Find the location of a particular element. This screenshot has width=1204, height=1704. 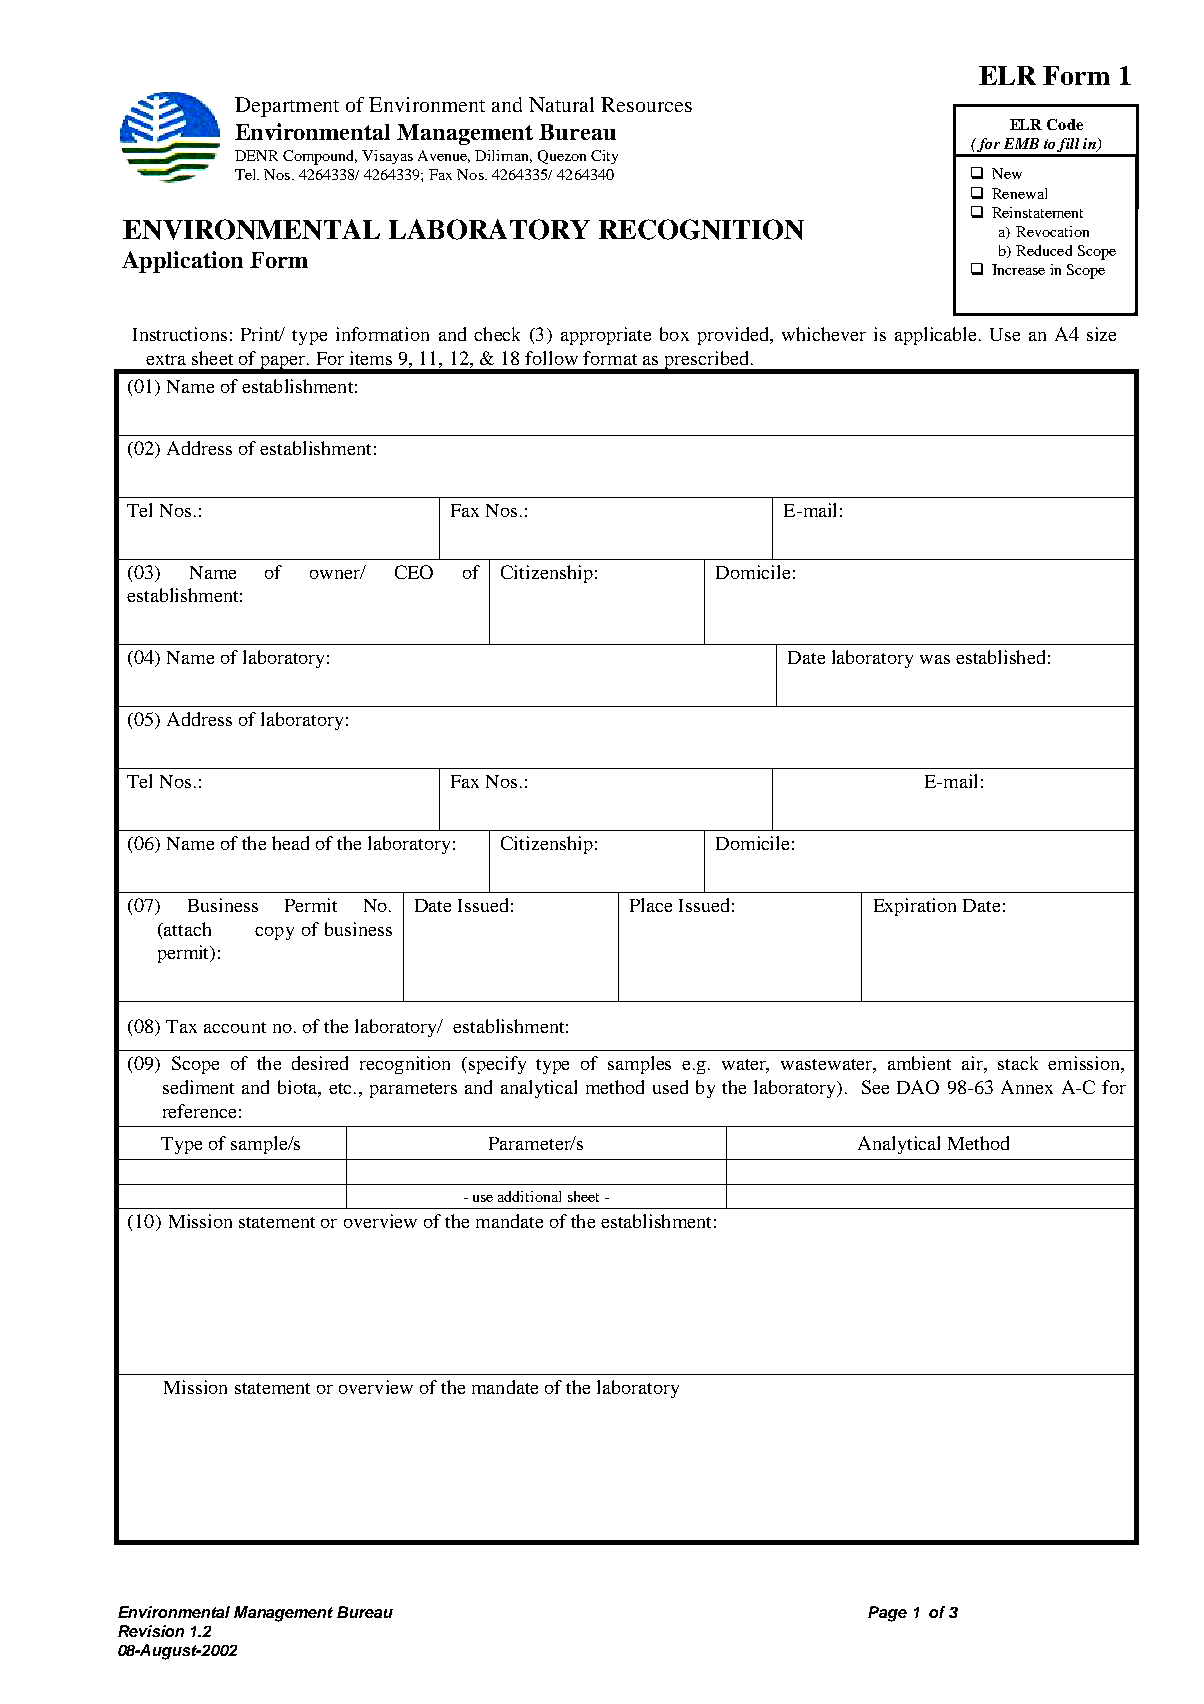

Annex is located at coordinates (1027, 1087).
